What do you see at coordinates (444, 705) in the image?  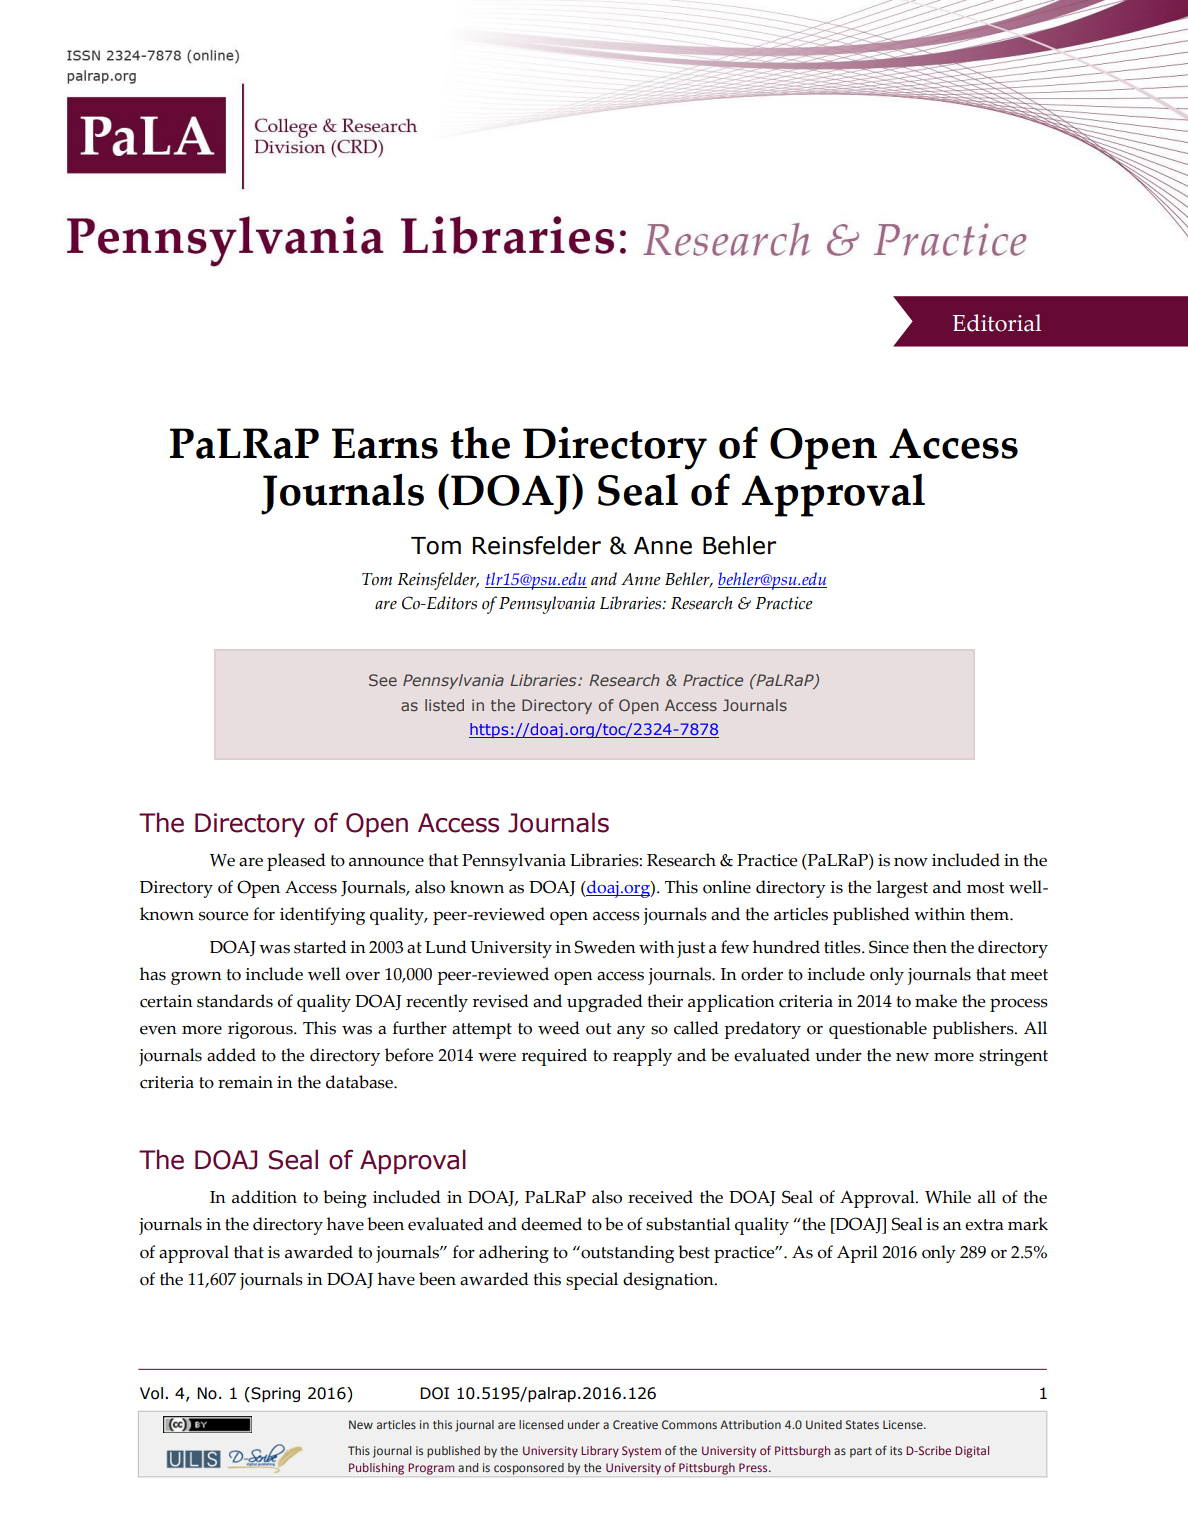 I see `listed` at bounding box center [444, 705].
